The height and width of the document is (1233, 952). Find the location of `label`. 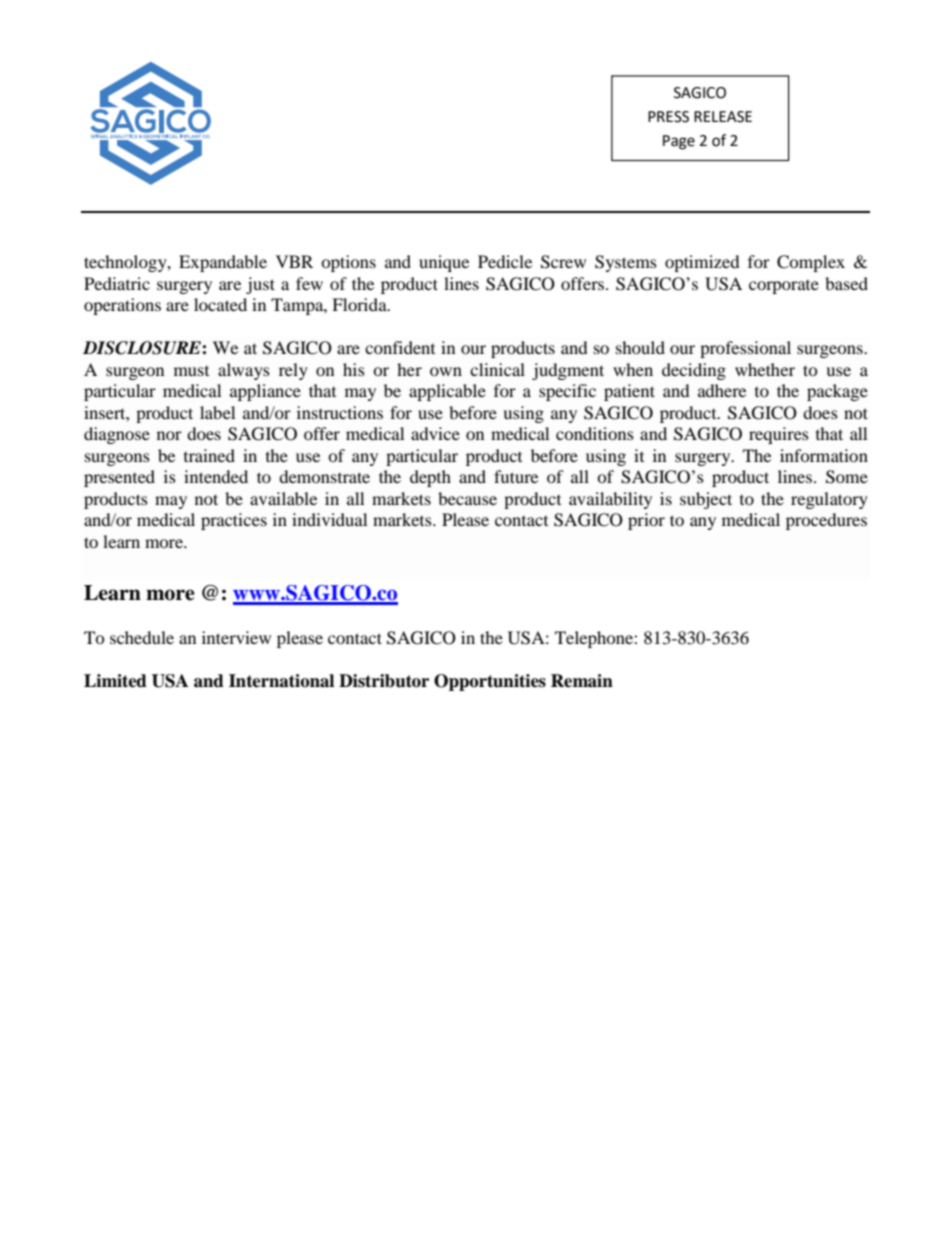

label is located at coordinates (217, 412).
